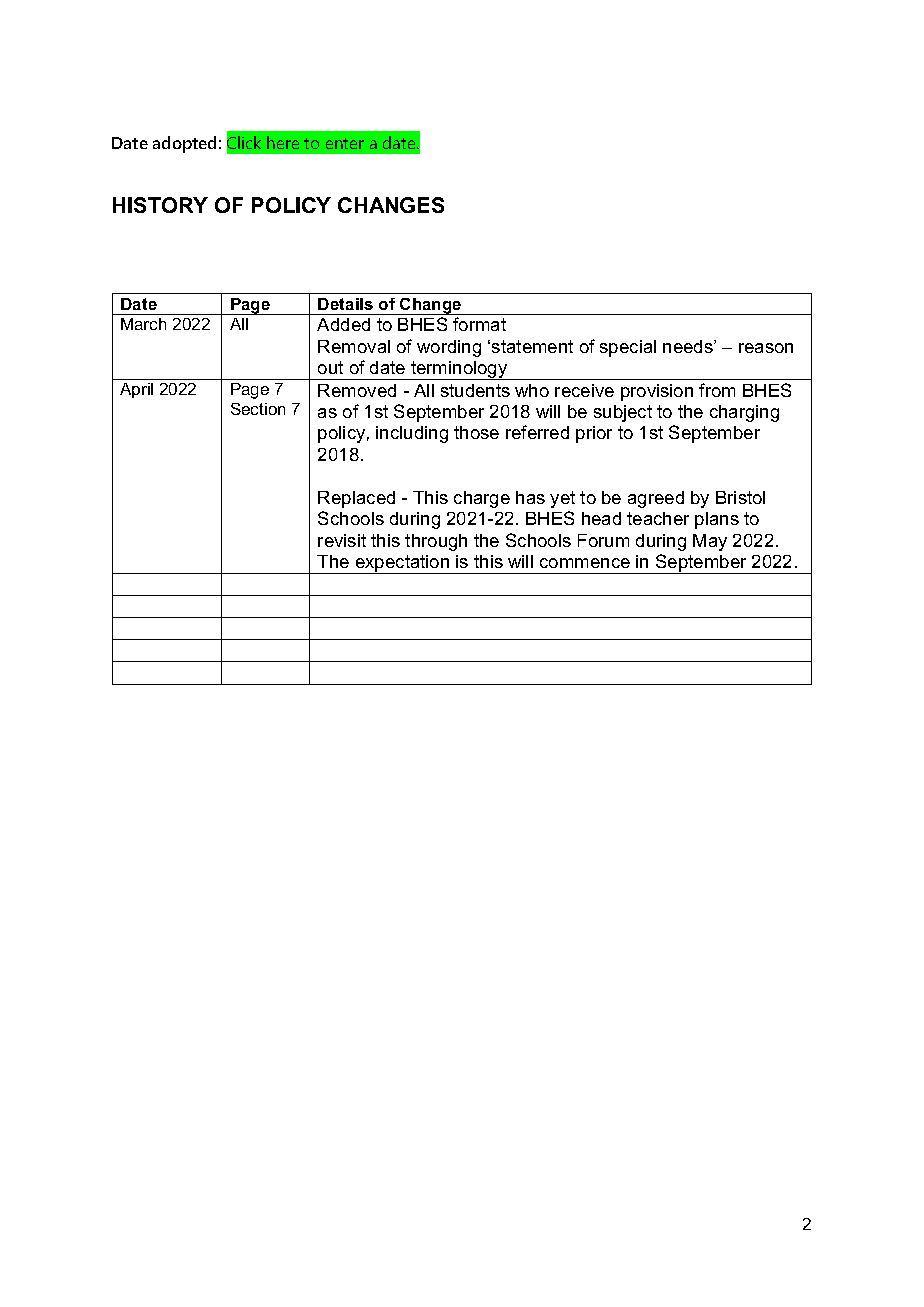 This image has height=1307, width=924. What do you see at coordinates (476, 432) in the image?
I see `those` at bounding box center [476, 432].
